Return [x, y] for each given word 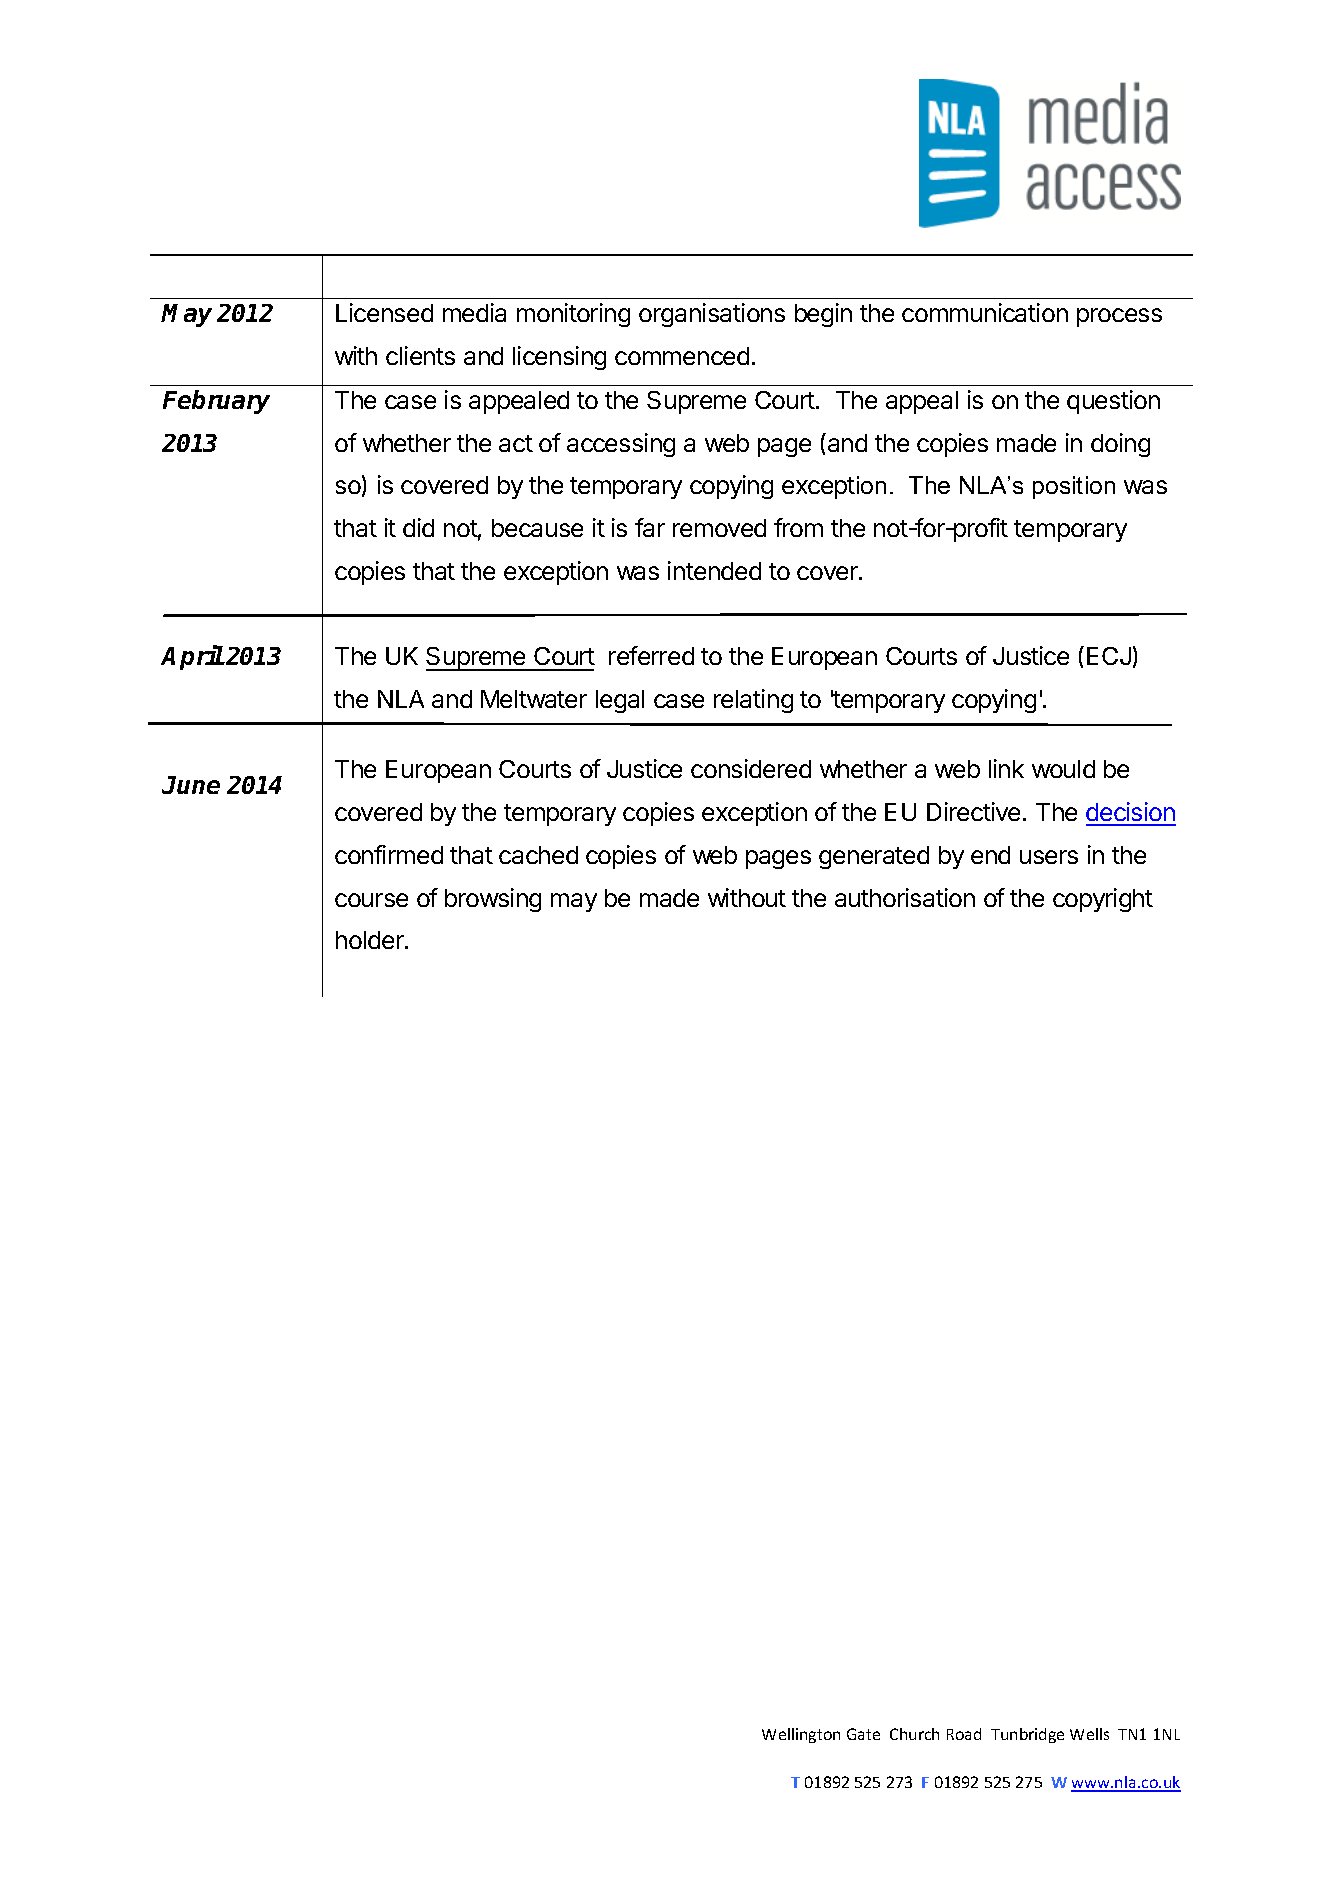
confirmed [389, 854]
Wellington [801, 1735]
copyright [1103, 900]
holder [371, 940]
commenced [682, 356]
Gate [863, 1734]
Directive [973, 811]
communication [985, 312]
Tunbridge [1027, 1735]
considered [751, 768]
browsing [493, 900]
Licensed [384, 312]
